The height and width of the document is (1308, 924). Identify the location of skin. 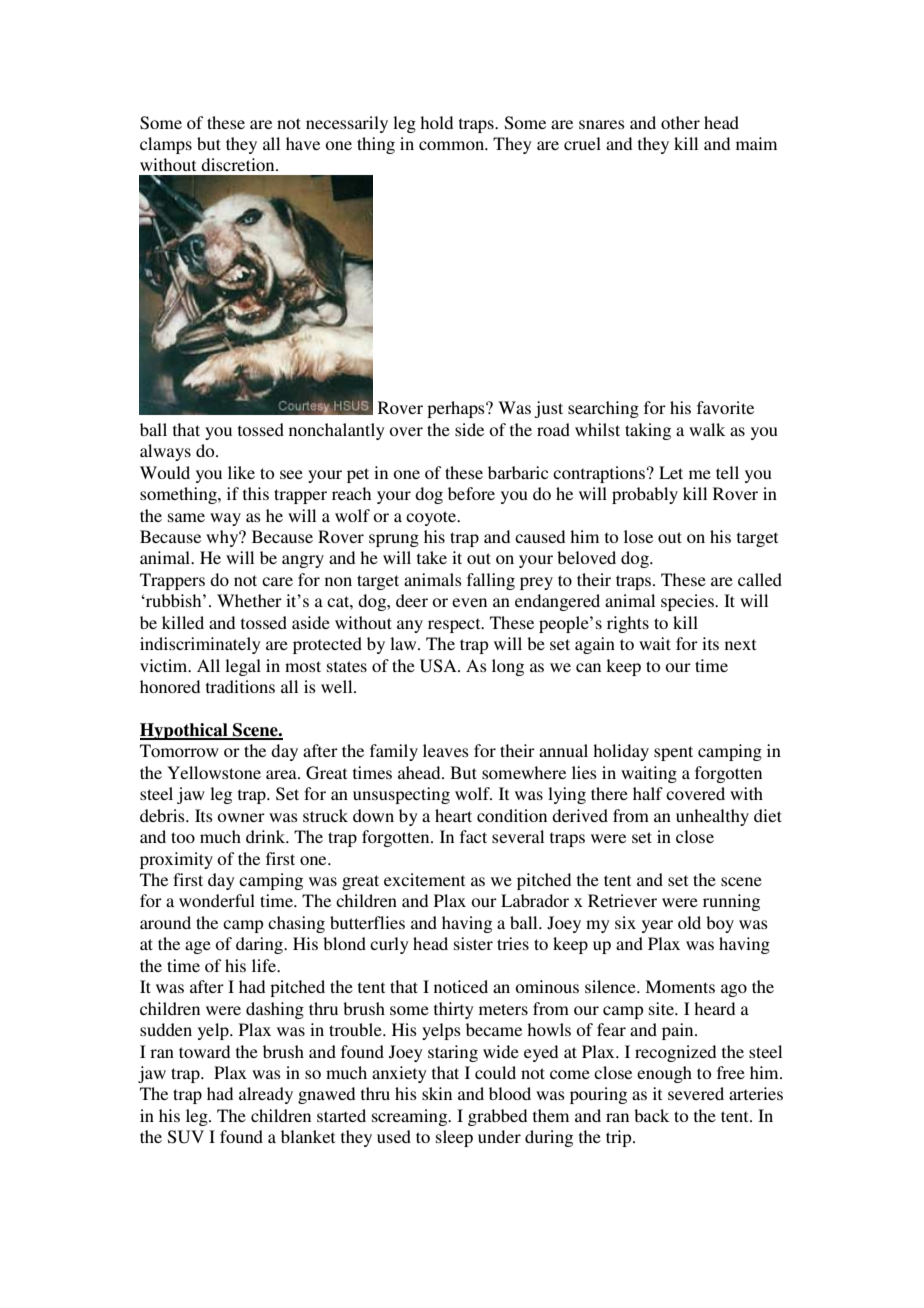
(437, 1093).
